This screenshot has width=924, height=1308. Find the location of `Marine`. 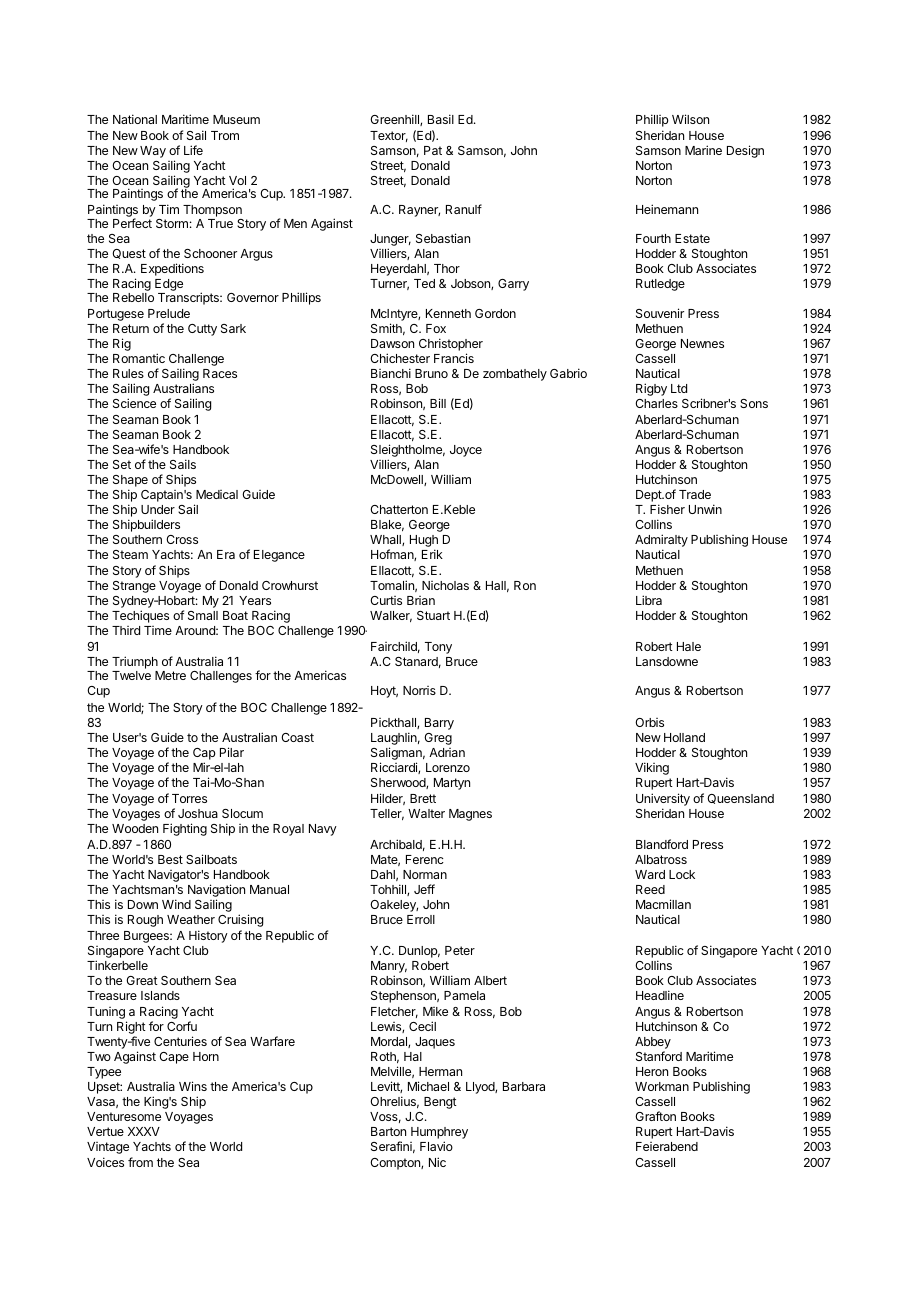

Marine is located at coordinates (703, 150).
